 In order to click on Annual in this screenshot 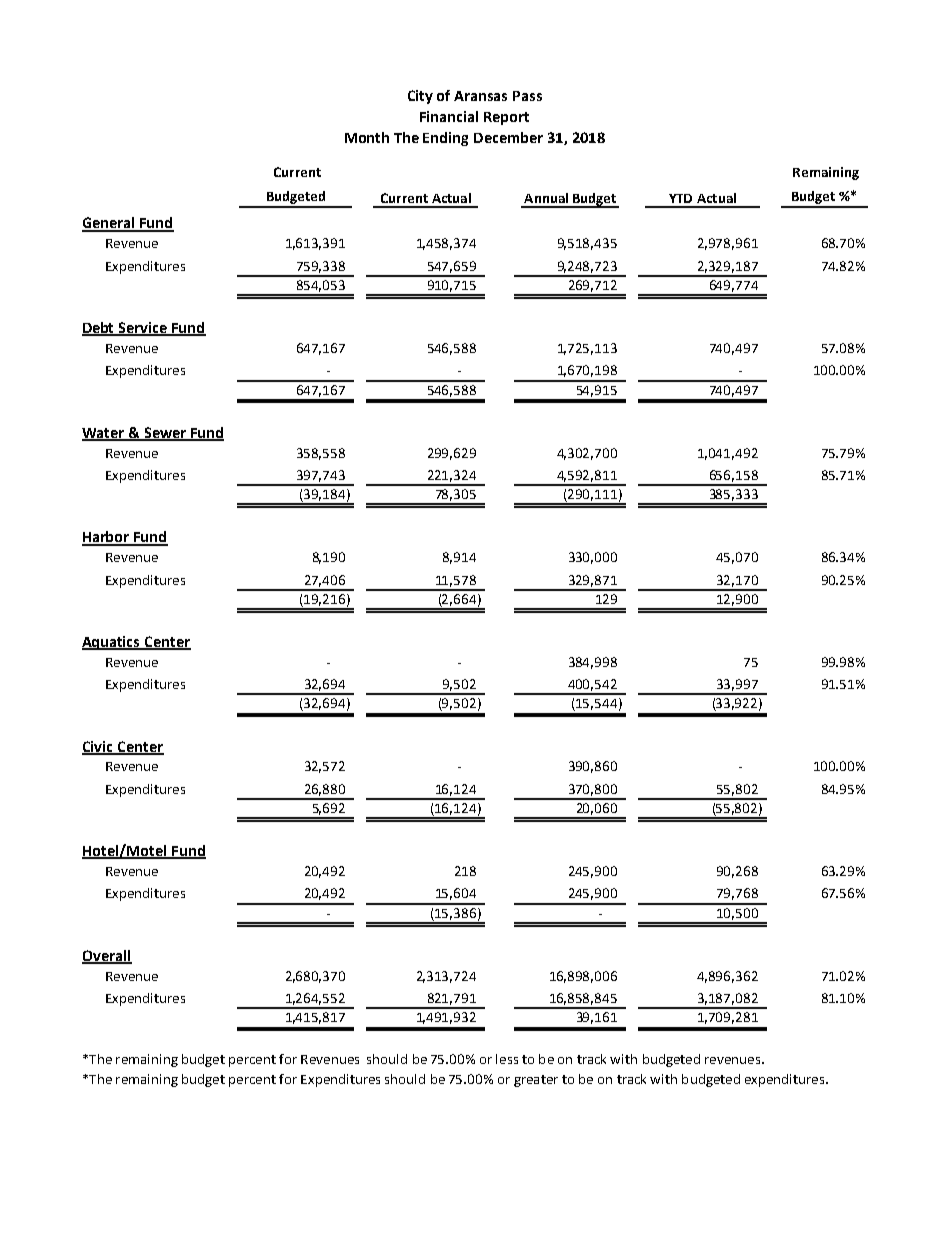, I will do `click(546, 198)`.
